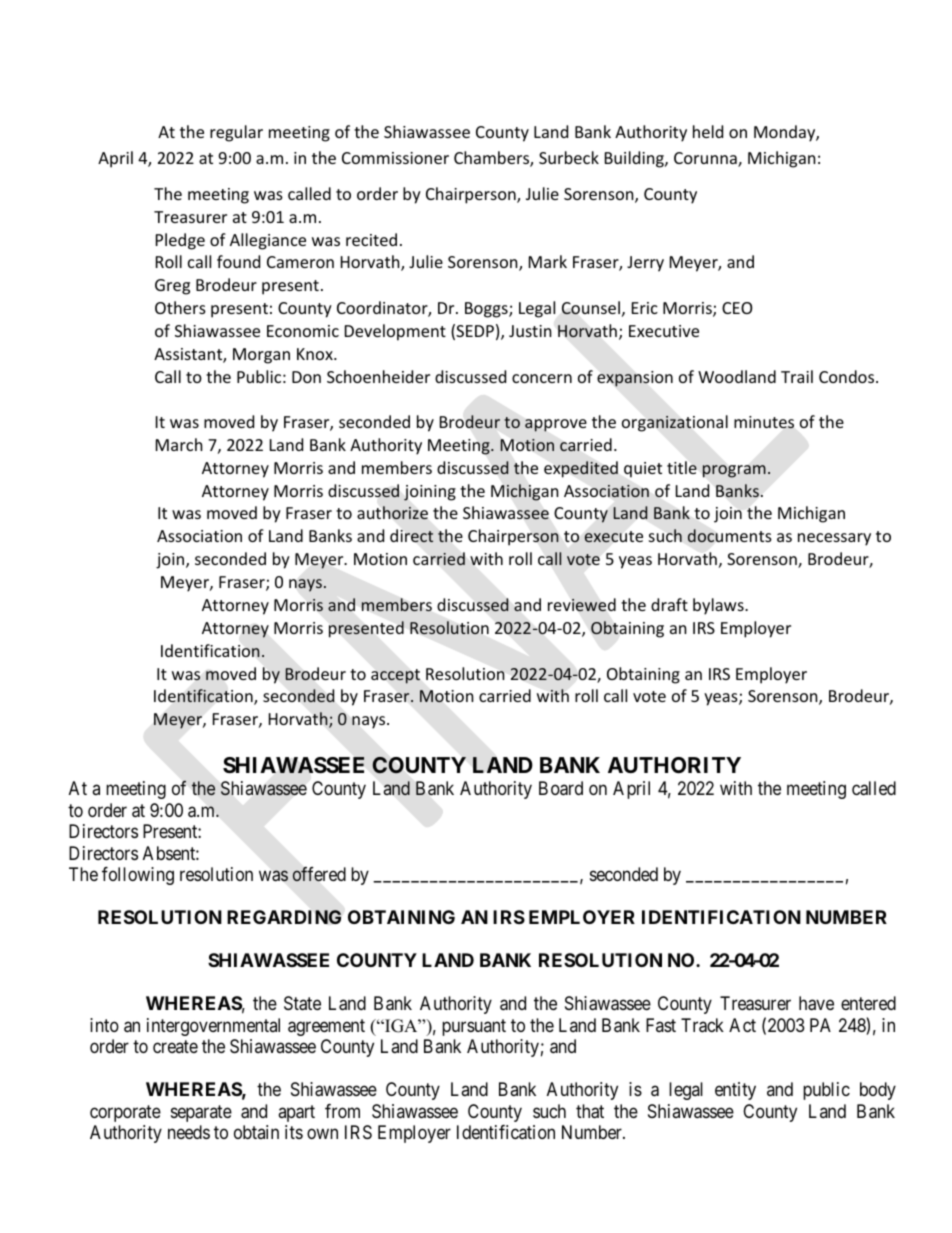 The height and width of the screenshot is (1233, 952). I want to click on program, so click(734, 471).
